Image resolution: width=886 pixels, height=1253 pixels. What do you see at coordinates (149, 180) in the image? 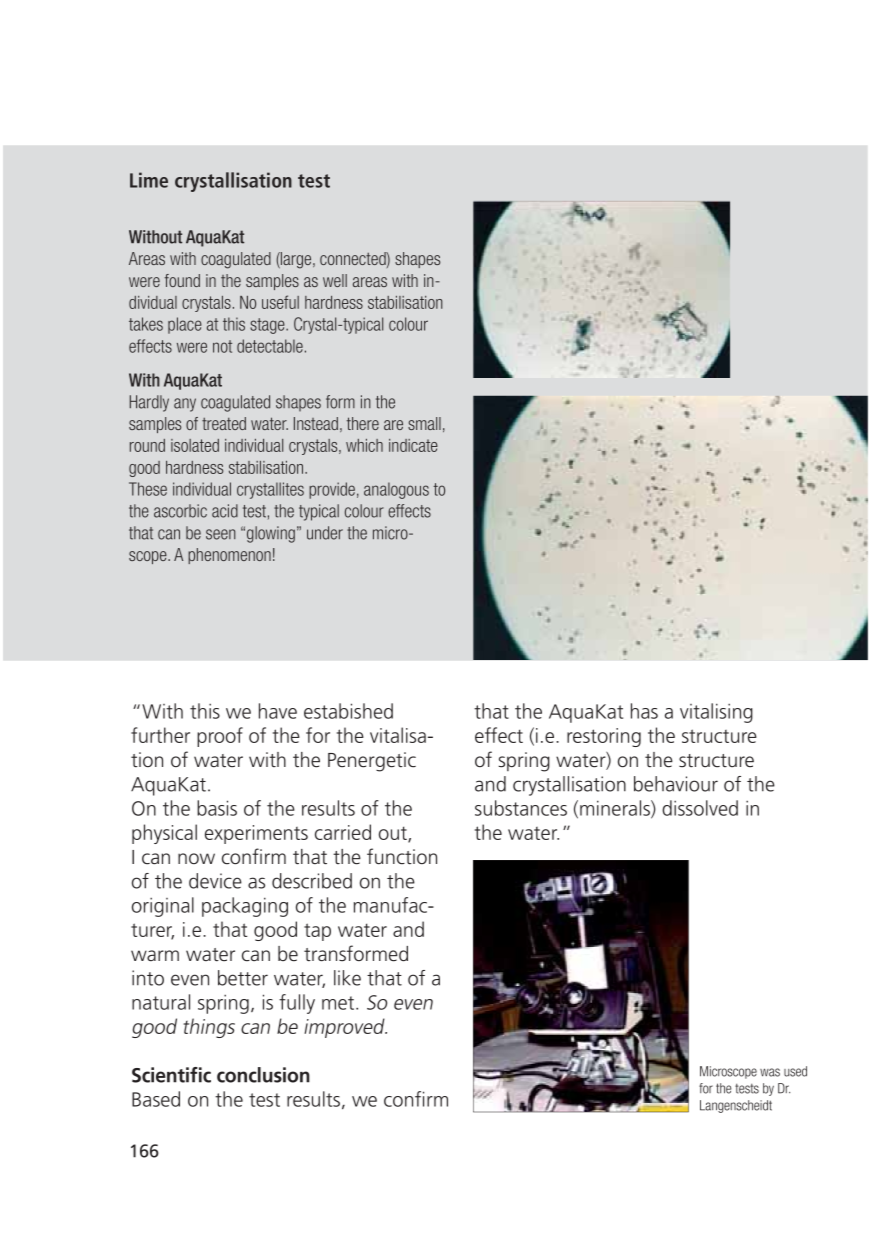
I see `Lime` at bounding box center [149, 180].
